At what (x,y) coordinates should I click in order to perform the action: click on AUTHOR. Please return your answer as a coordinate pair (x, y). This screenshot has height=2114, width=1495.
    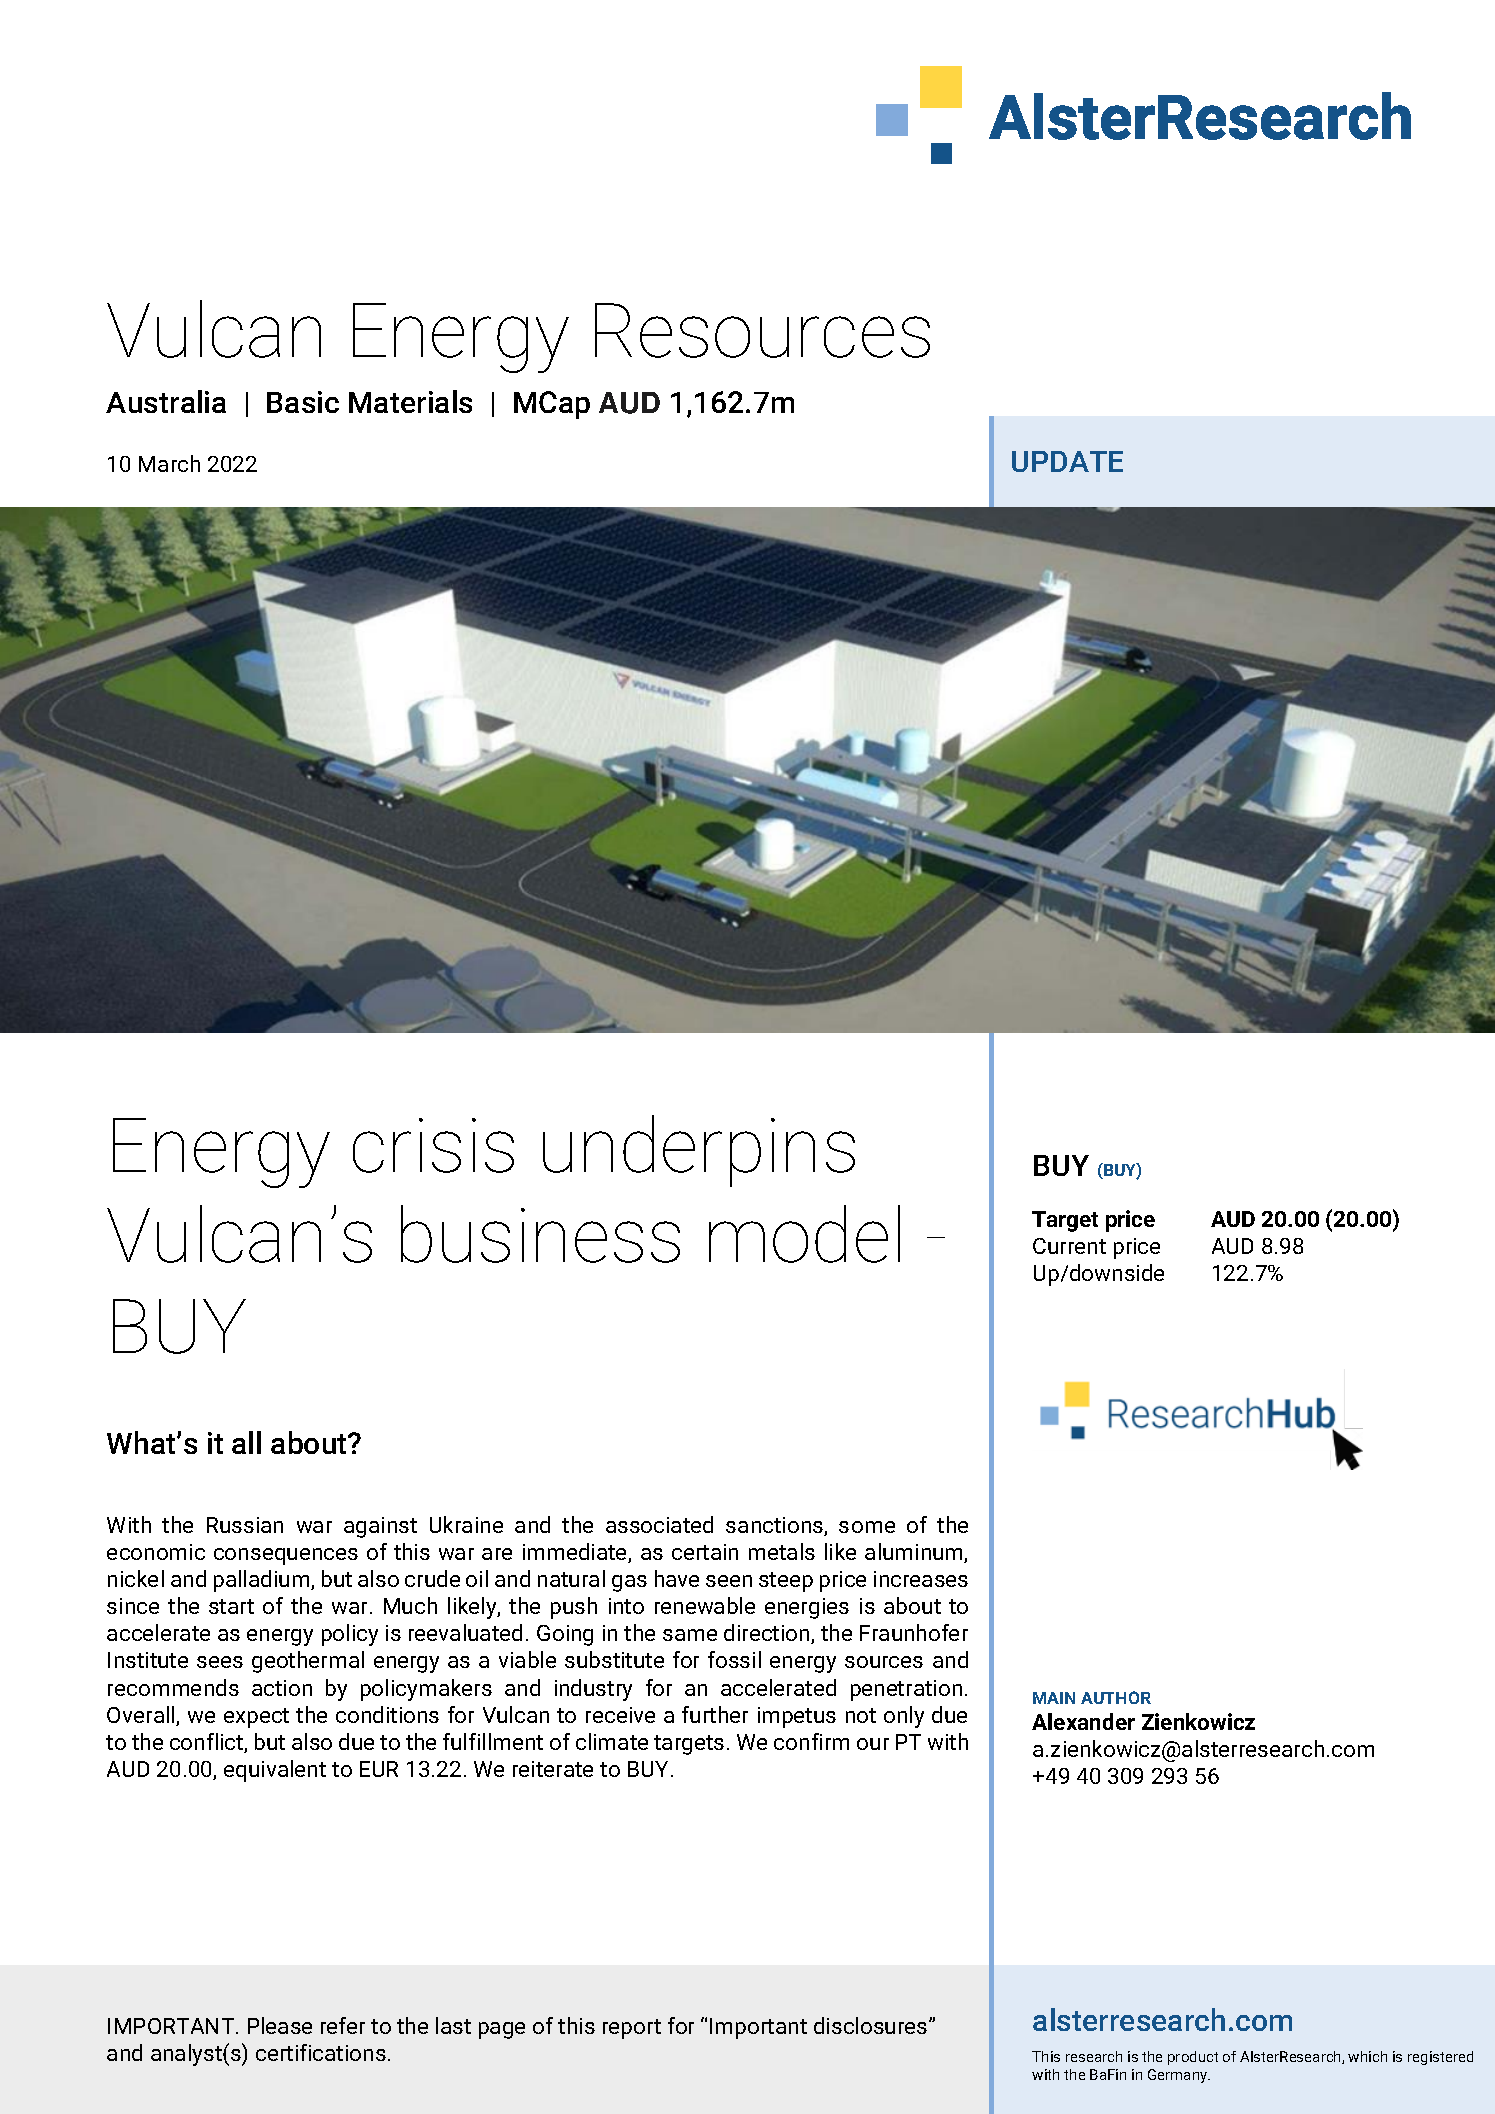
    Looking at the image, I should click on (1116, 1697).
